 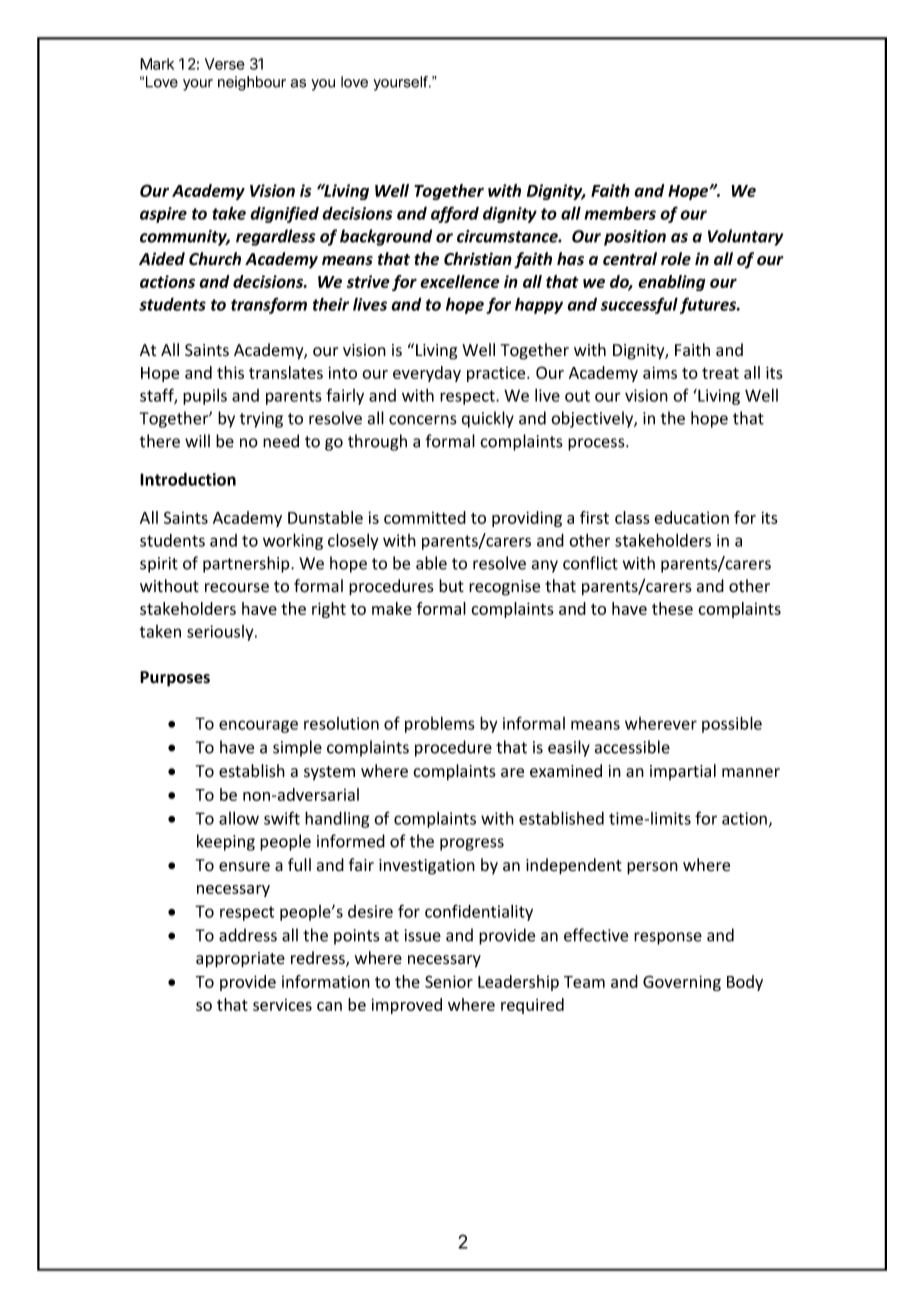 I want to click on transform, so click(x=269, y=305).
